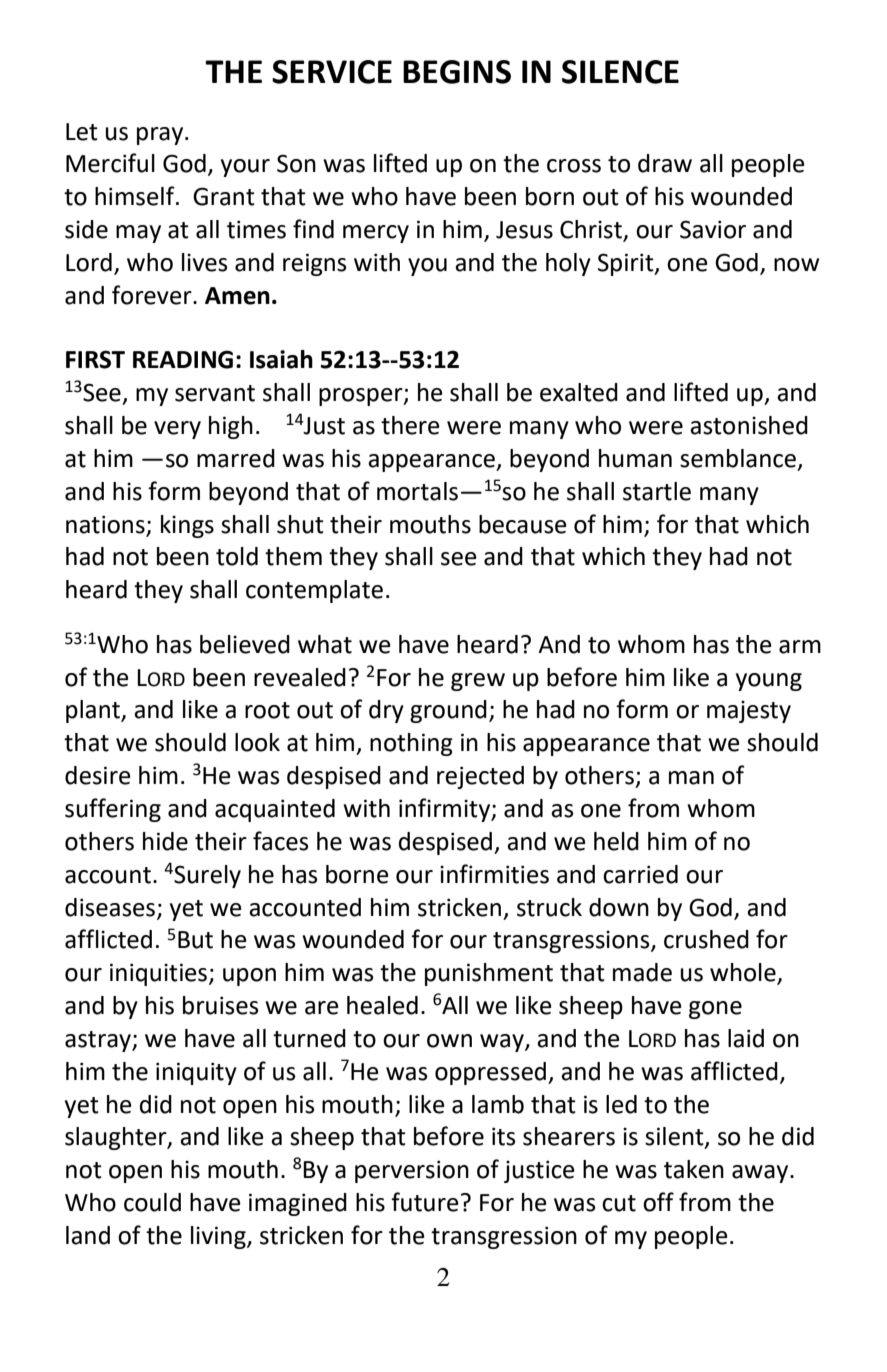 Image resolution: width=887 pixels, height=1372 pixels. What do you see at coordinates (425, 1202) in the screenshot?
I see `future` at bounding box center [425, 1202].
